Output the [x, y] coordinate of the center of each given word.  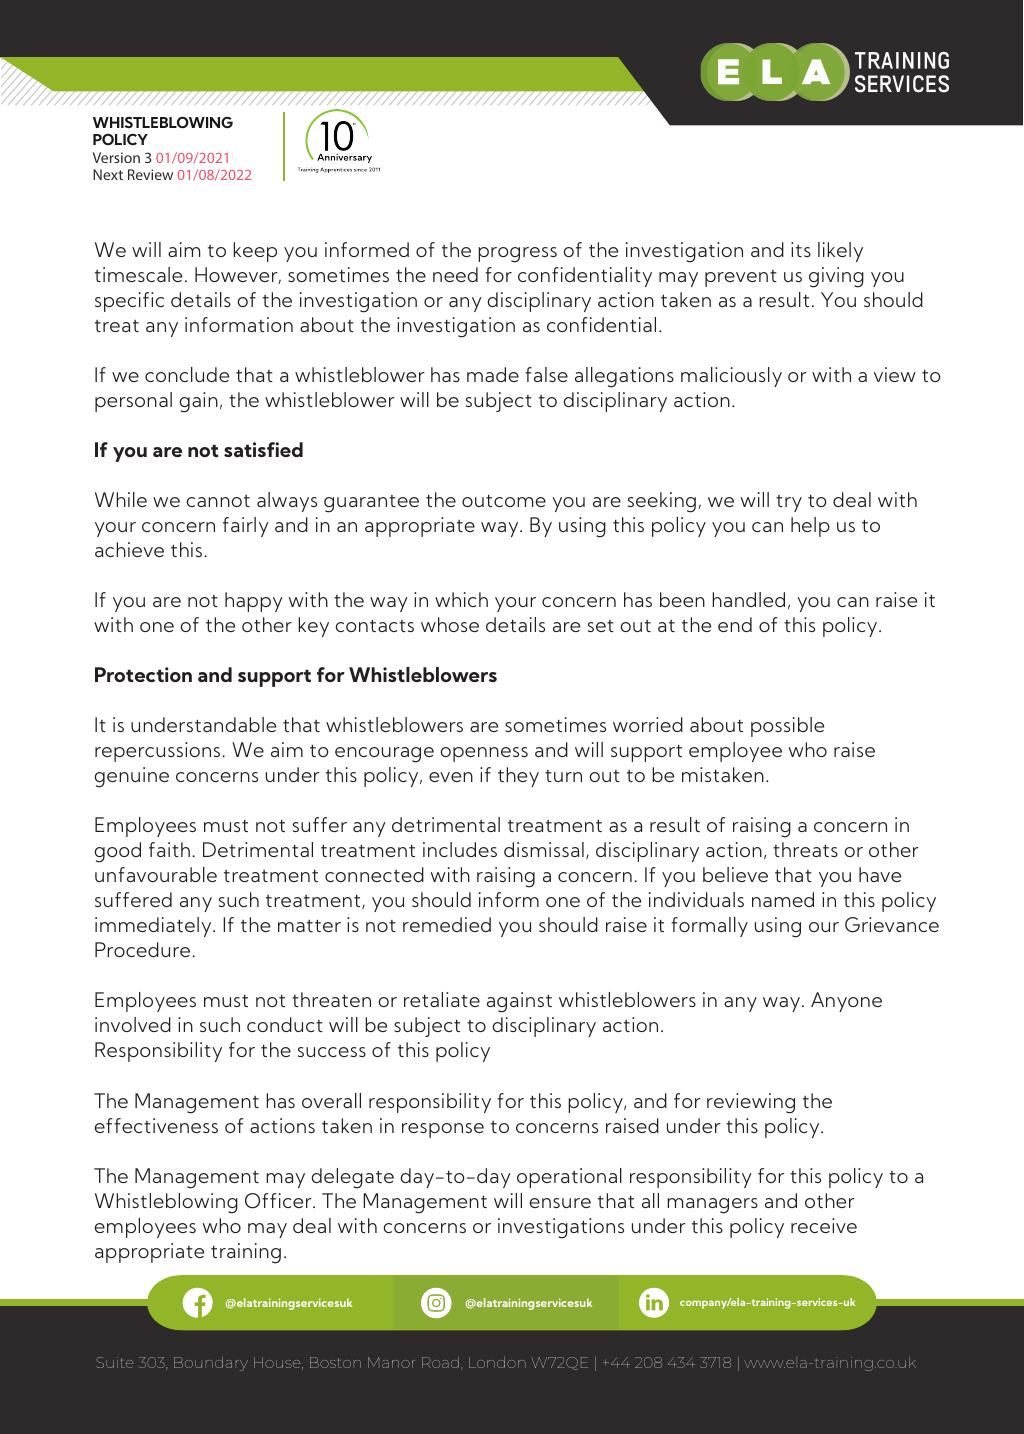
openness [484, 754]
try [789, 503]
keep [255, 252]
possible [787, 727]
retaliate [442, 999]
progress [517, 255]
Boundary [211, 1364]
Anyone [846, 1002]
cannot [218, 501]
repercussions [159, 752]
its [801, 249]
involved [133, 1024]
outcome [504, 500]
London [497, 1362]
